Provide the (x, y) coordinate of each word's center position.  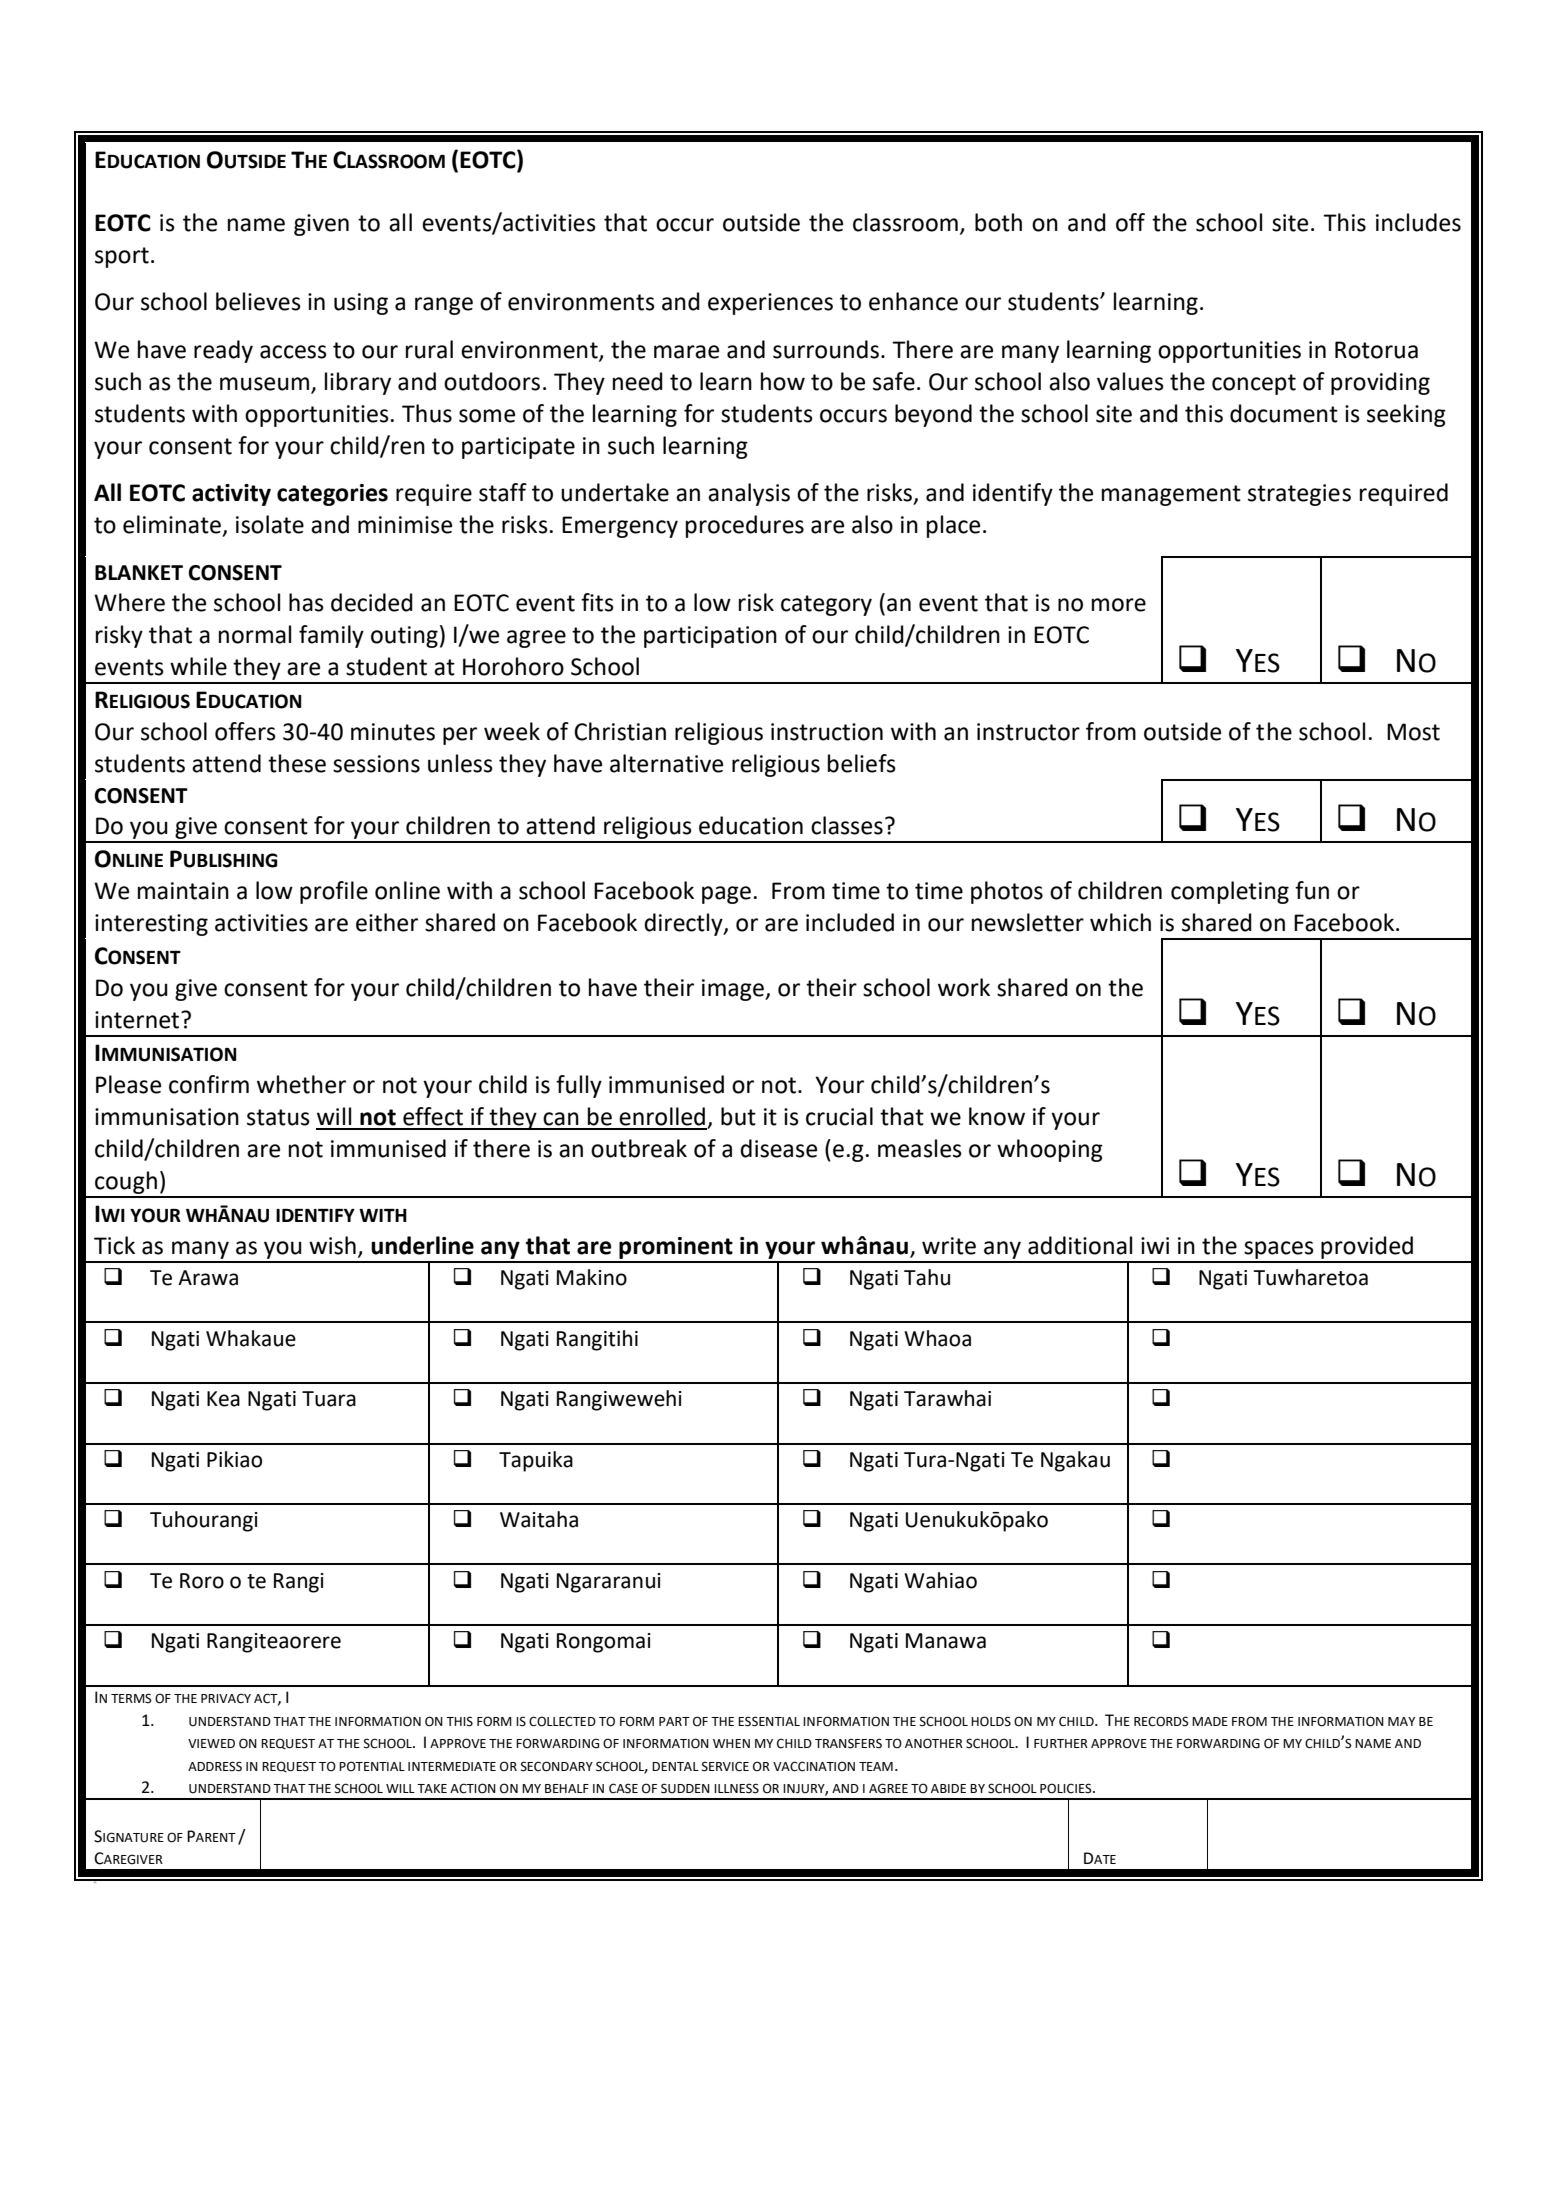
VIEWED (211, 1743)
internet (138, 1020)
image (734, 990)
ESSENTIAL (769, 1721)
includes (1418, 222)
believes (258, 301)
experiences (770, 304)
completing (1230, 892)
